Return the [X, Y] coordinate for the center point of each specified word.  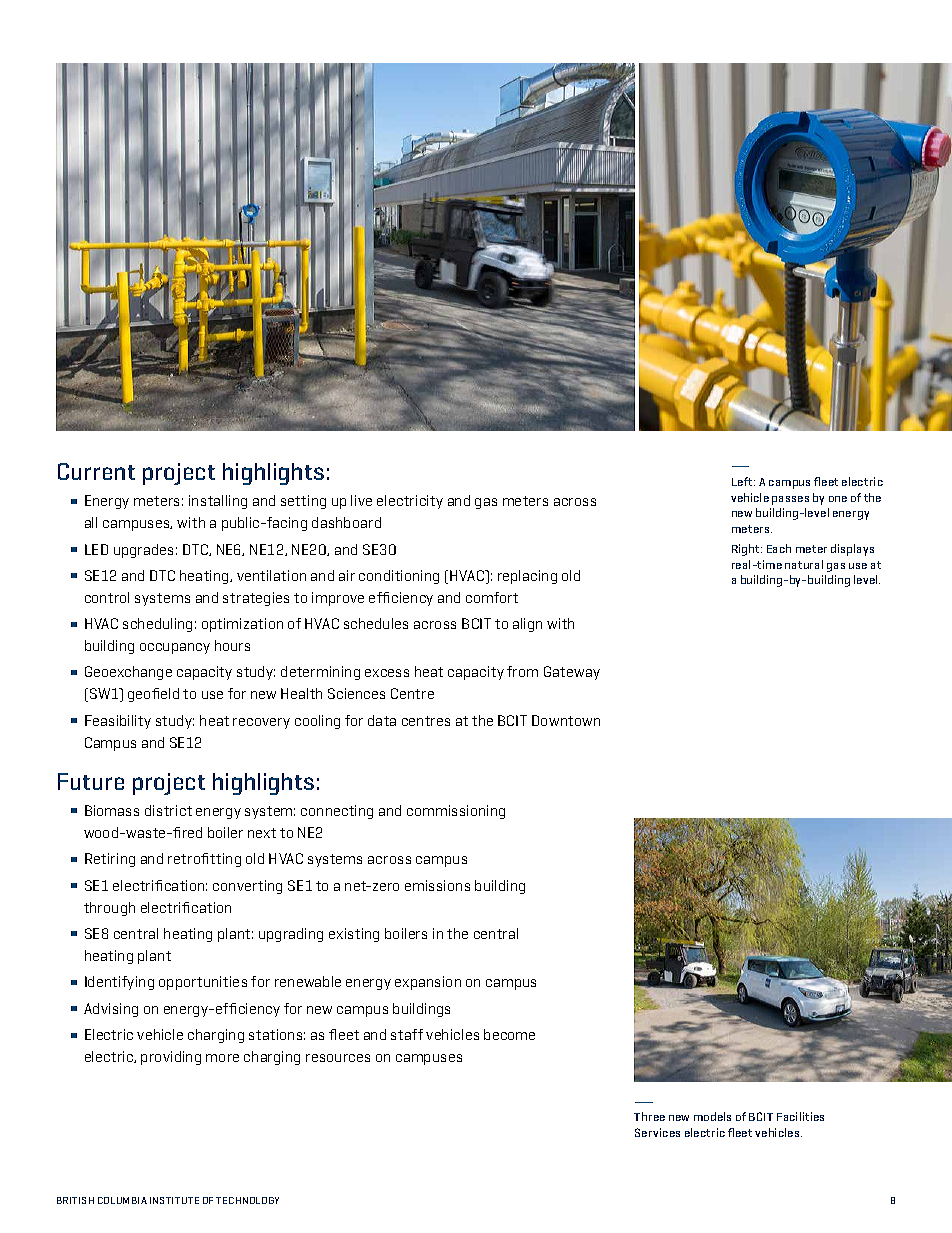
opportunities [203, 983]
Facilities [800, 1116]
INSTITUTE [174, 1200]
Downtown [566, 720]
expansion [428, 983]
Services [657, 1132]
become [509, 1034]
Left [743, 481]
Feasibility [118, 722]
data [382, 720]
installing [218, 502]
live [361, 500]
